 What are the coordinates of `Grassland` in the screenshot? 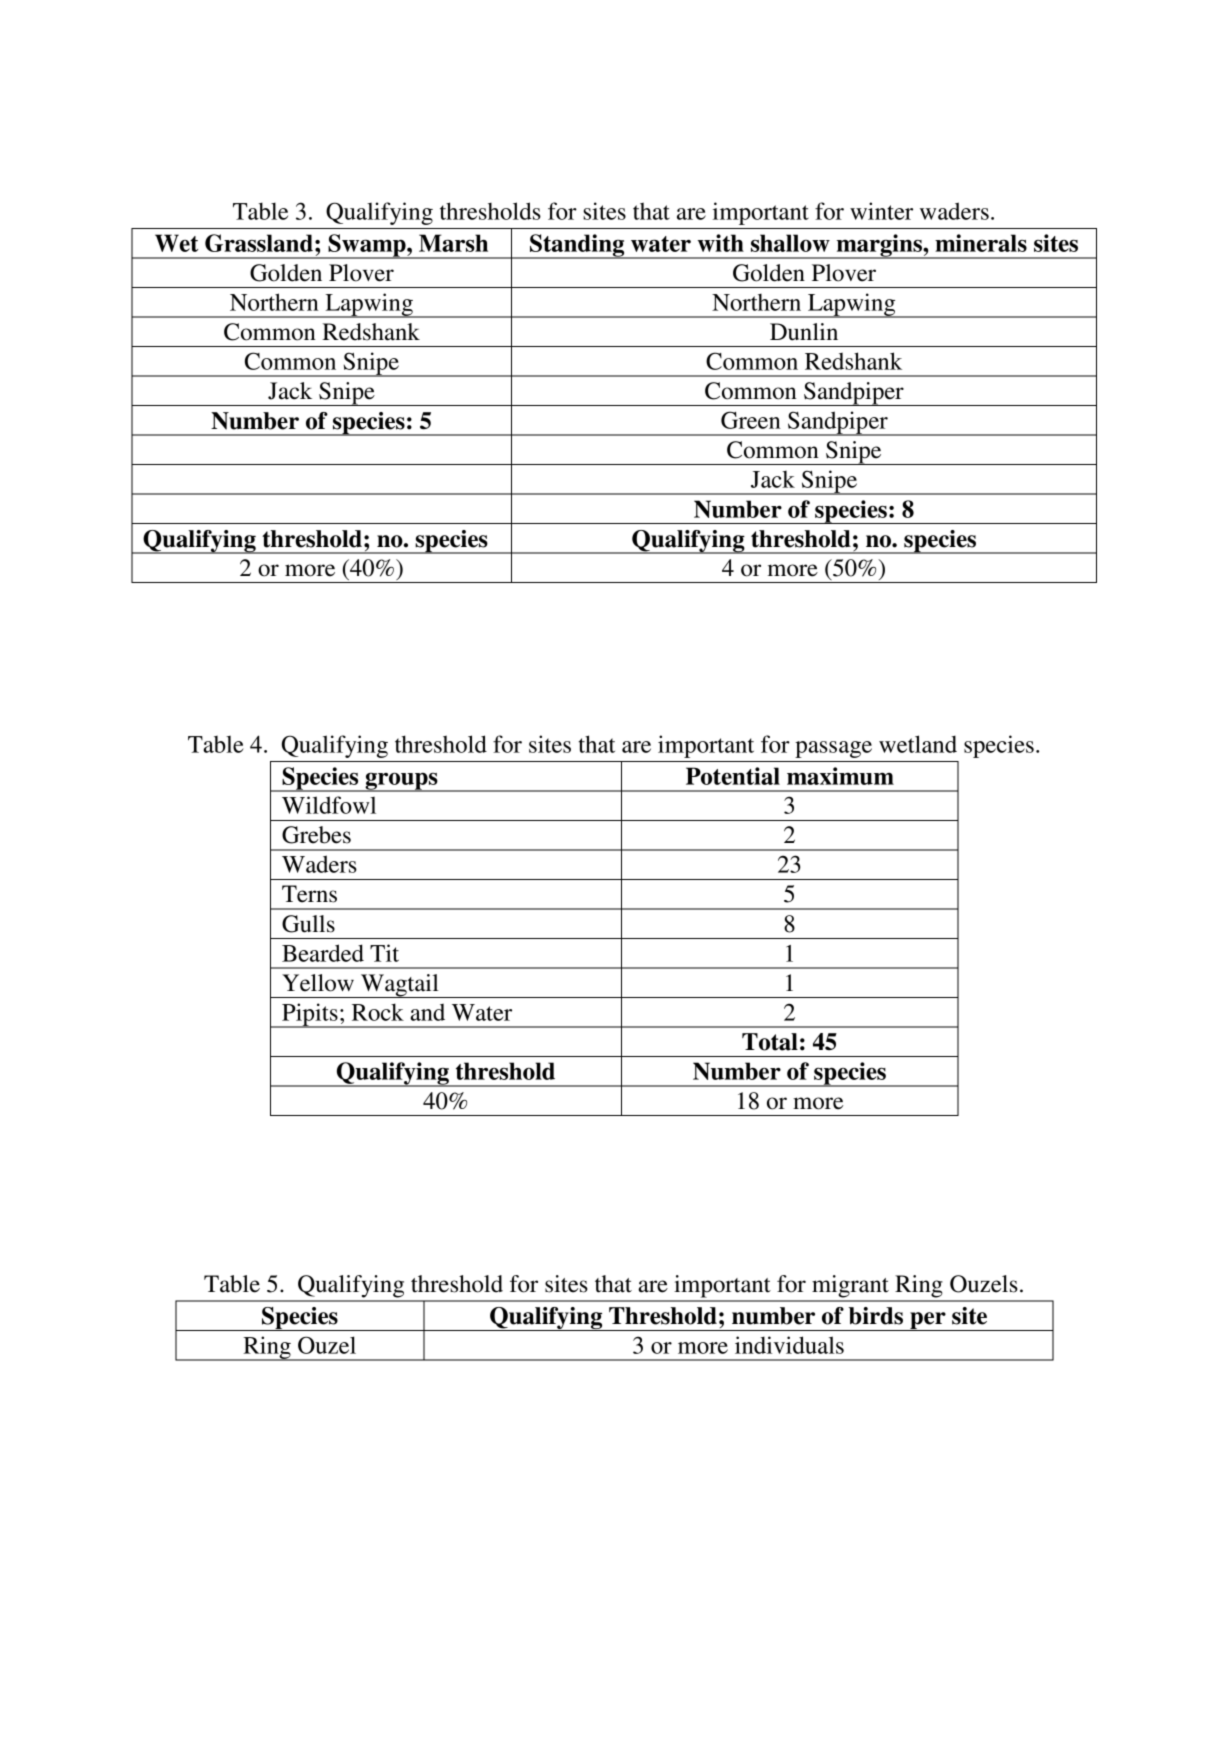 It's located at (259, 243).
